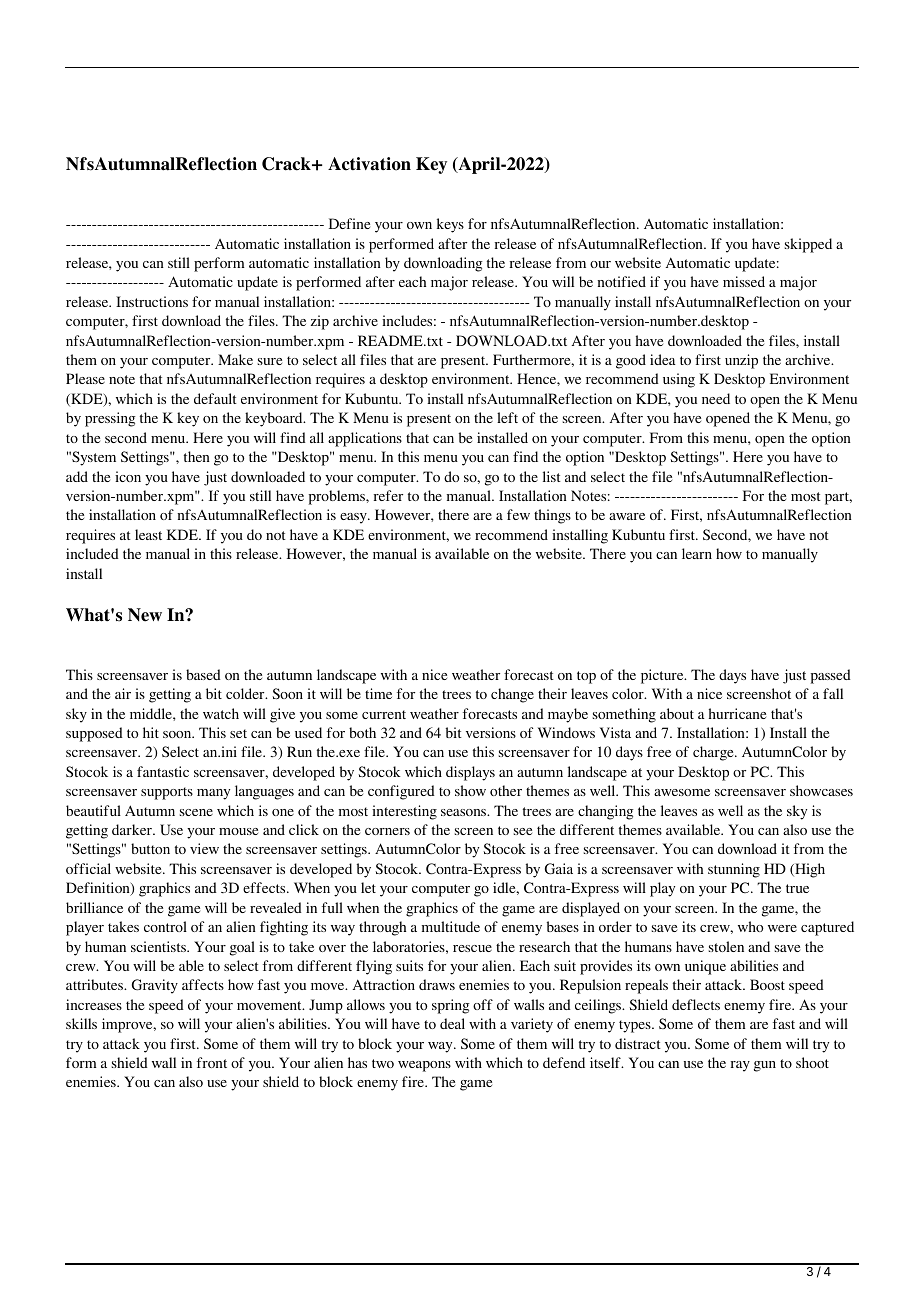 The height and width of the screenshot is (1308, 924). Describe the element at coordinates (287, 164) in the screenshot. I see `Crack` at that location.
